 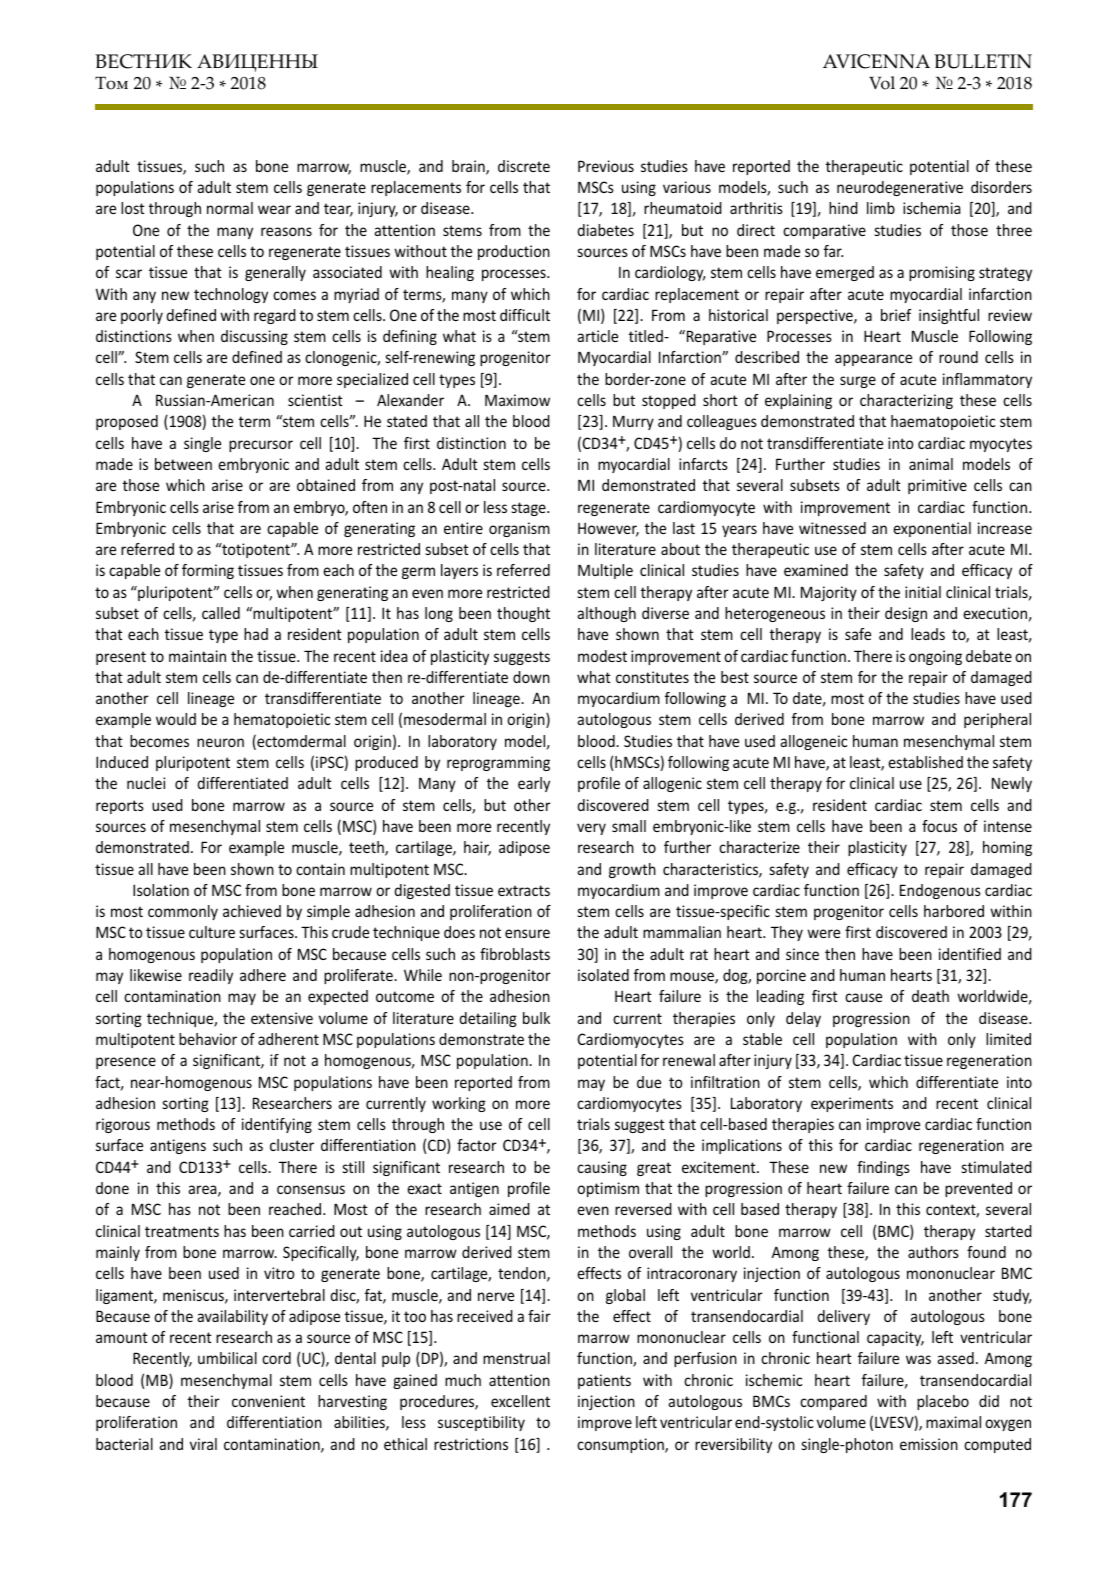 I want to click on organism, so click(x=519, y=529).
